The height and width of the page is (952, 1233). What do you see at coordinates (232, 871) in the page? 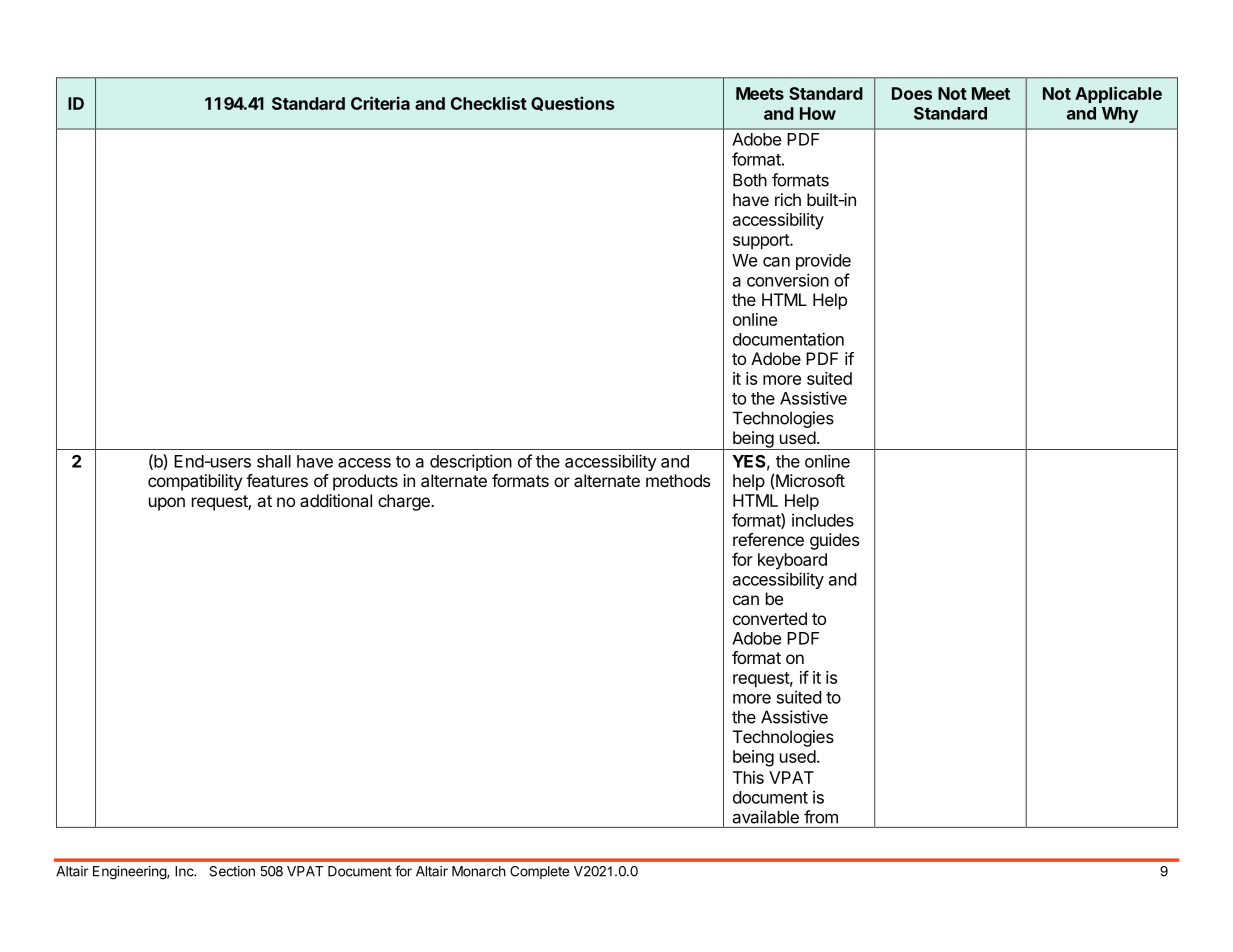
I see `Section` at bounding box center [232, 871].
